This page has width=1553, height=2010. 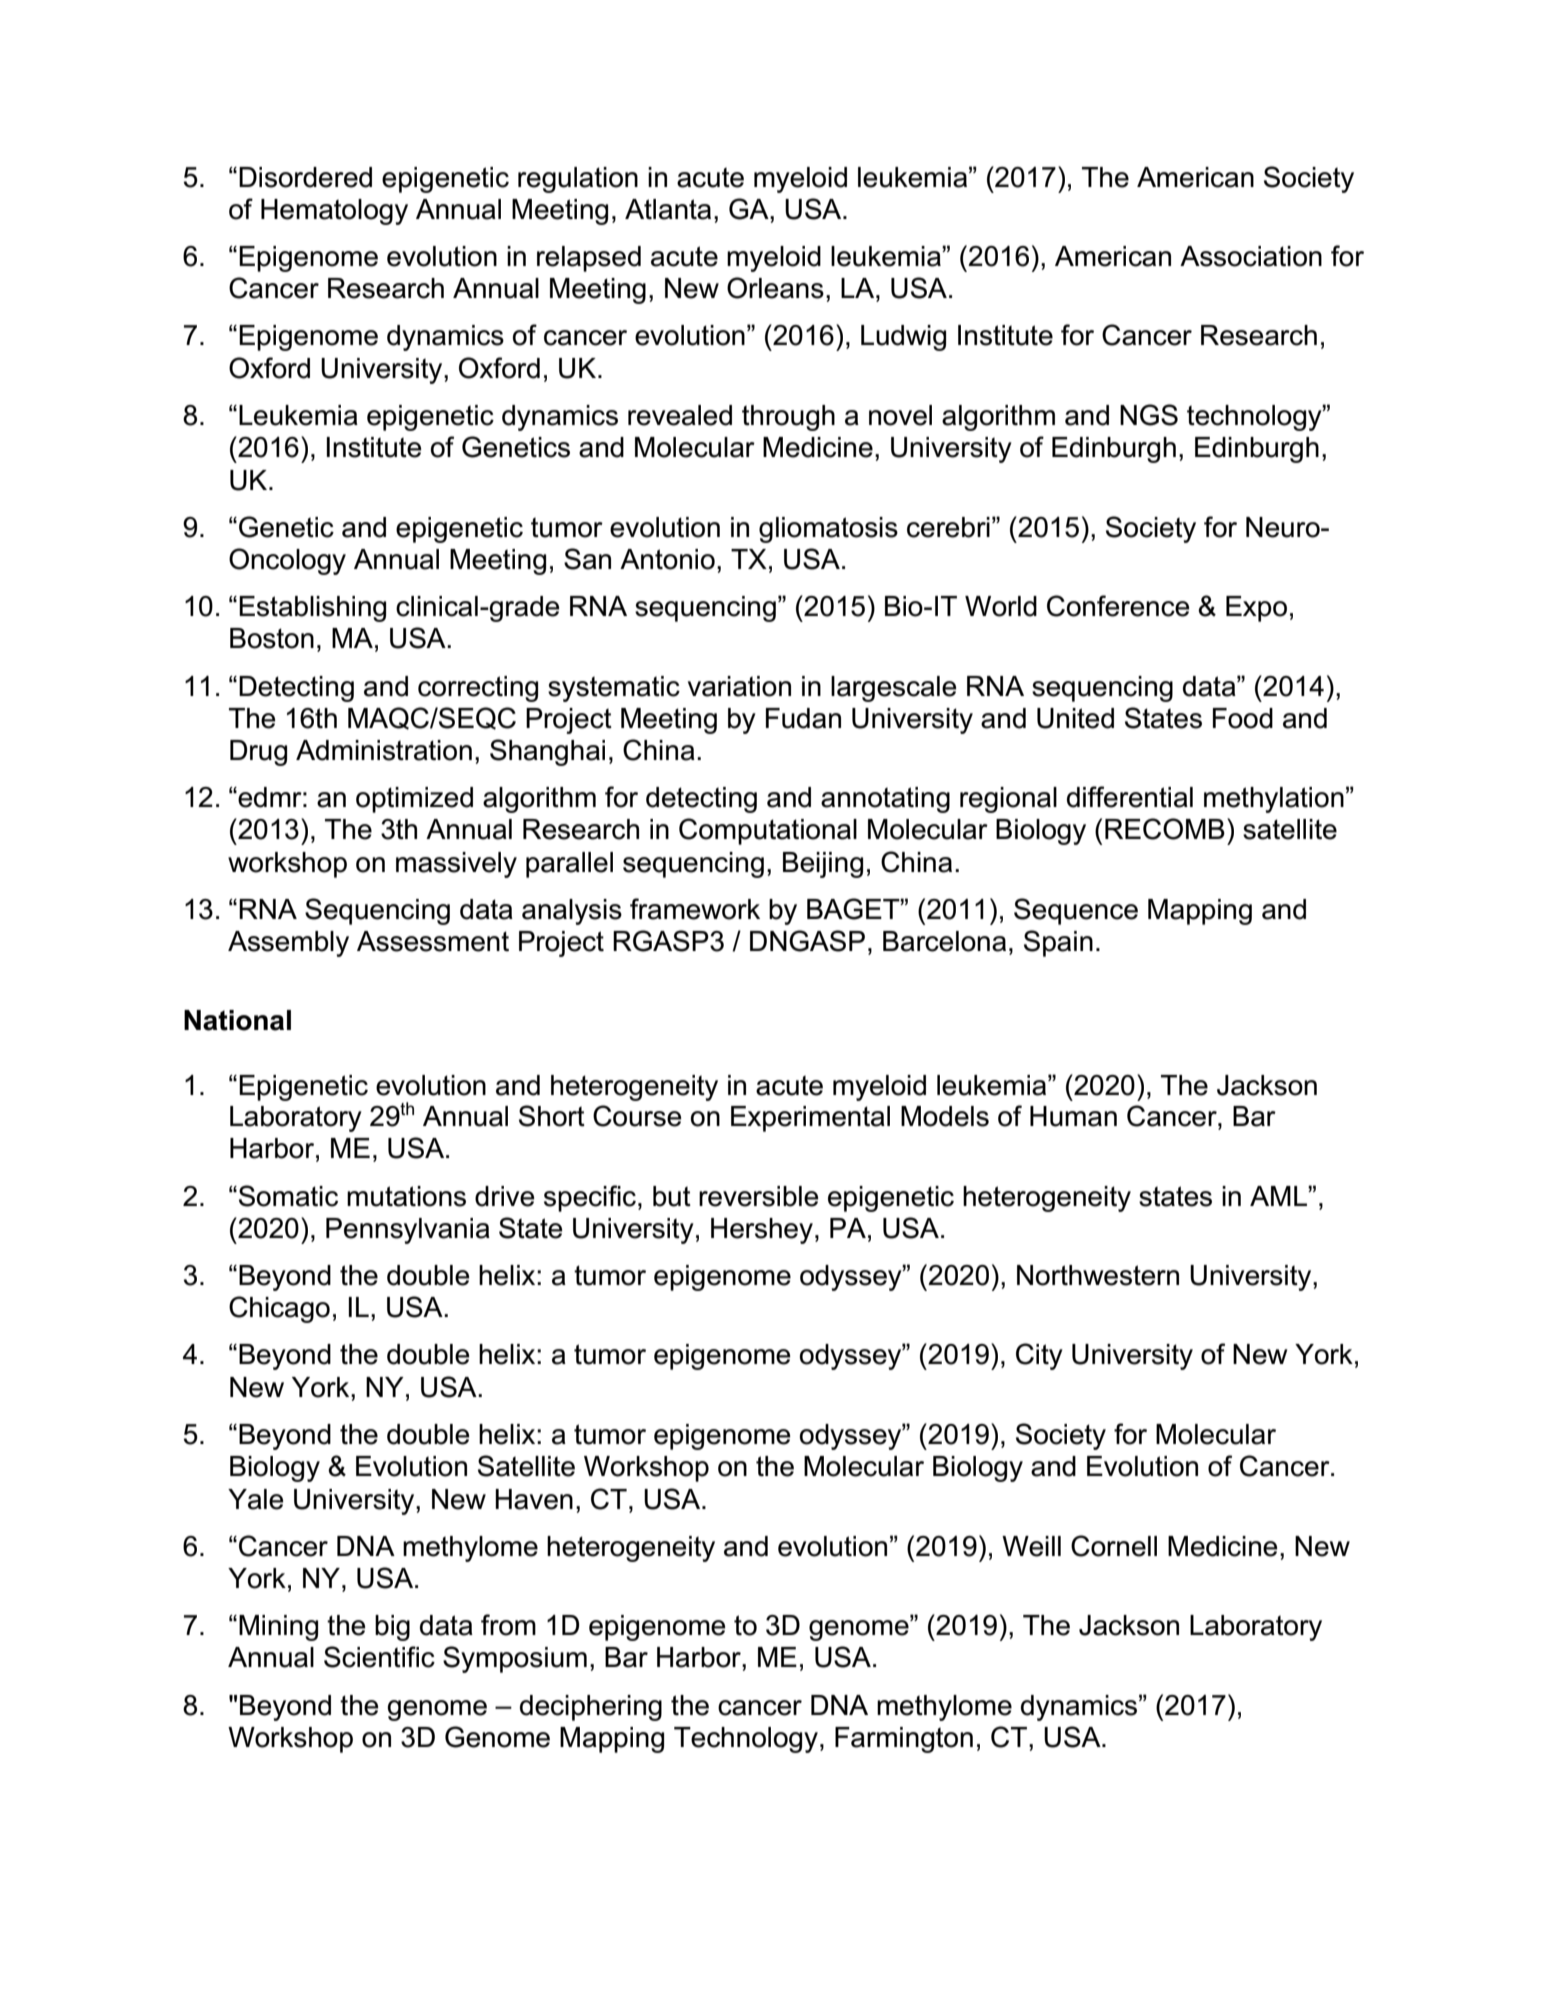 What do you see at coordinates (1075, 718) in the page?
I see `United` at bounding box center [1075, 718].
